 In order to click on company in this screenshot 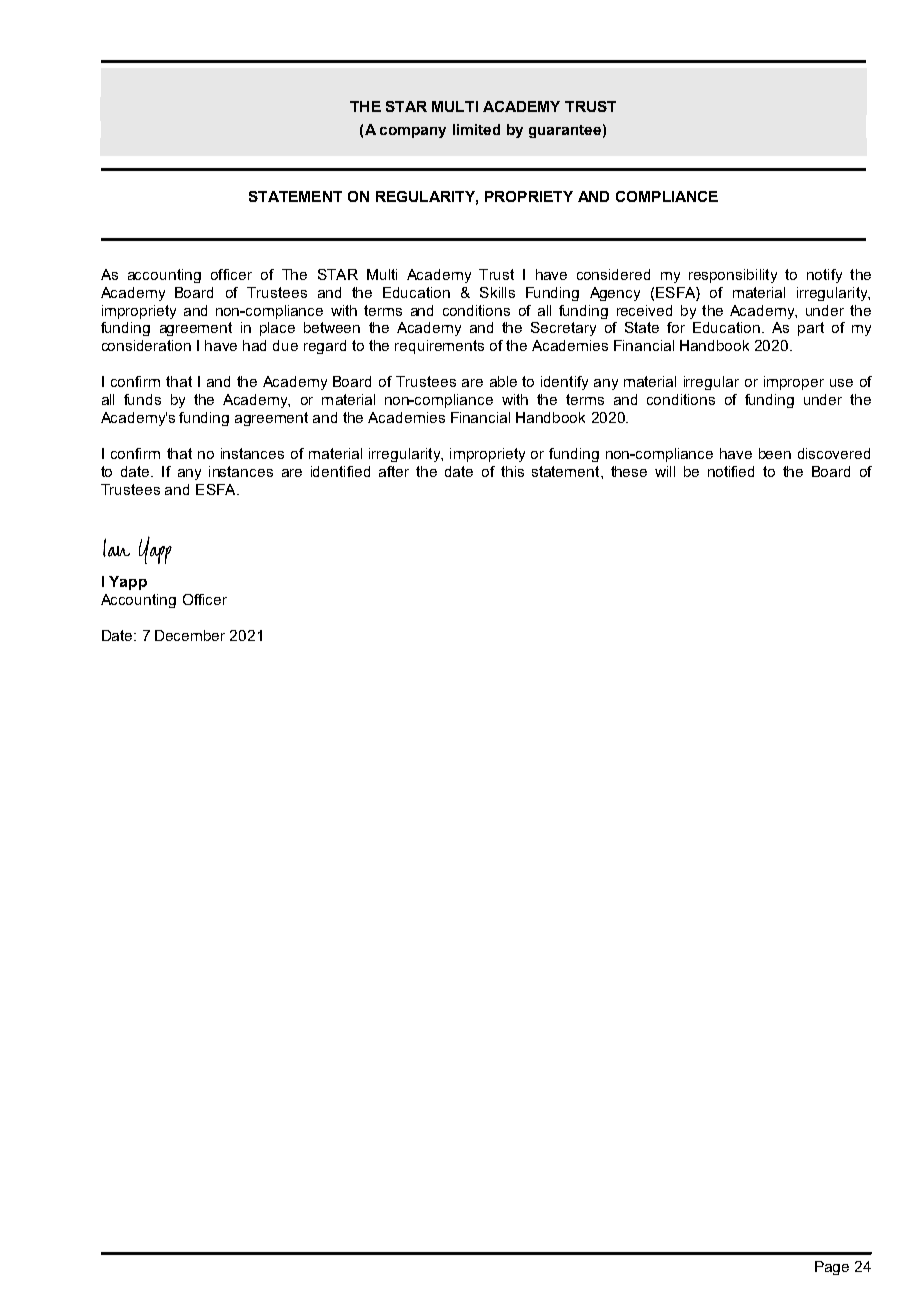, I will do `click(413, 132)`.
